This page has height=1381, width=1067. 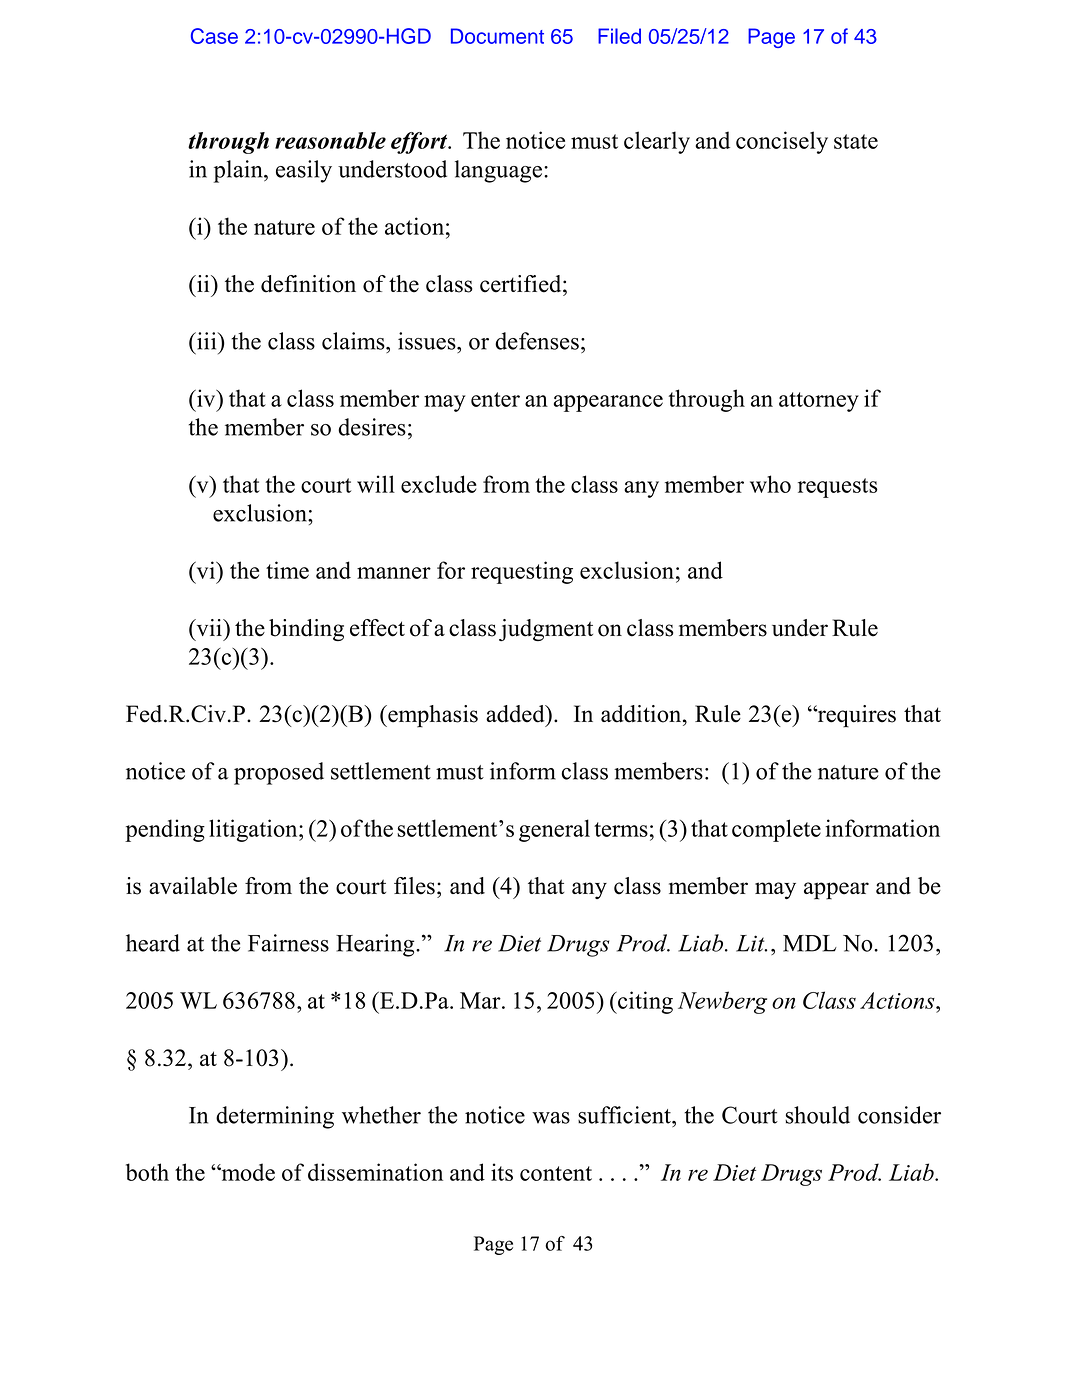 I want to click on requires, so click(x=855, y=716).
